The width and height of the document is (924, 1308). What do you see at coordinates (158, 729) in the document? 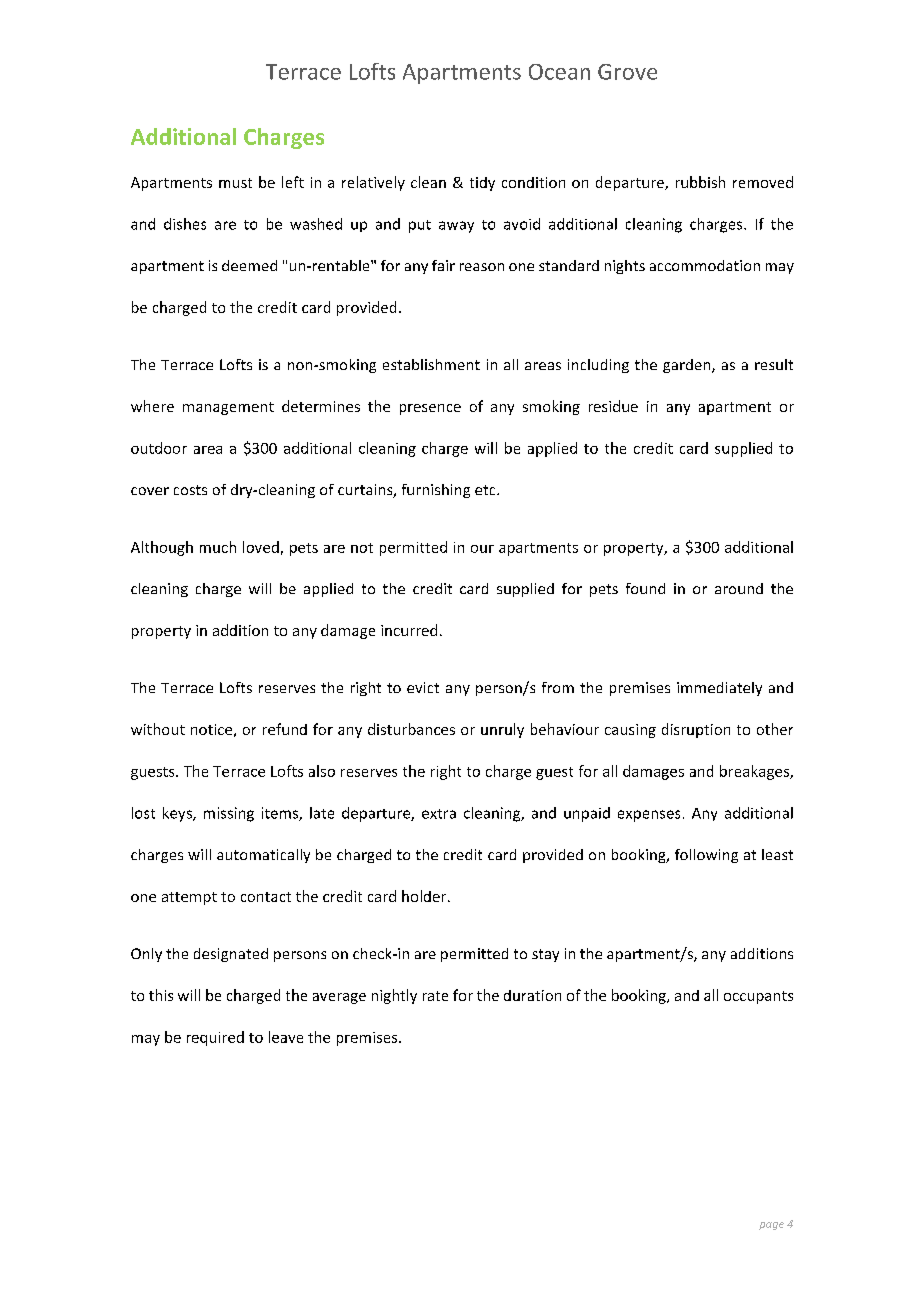
I see `without` at bounding box center [158, 729].
